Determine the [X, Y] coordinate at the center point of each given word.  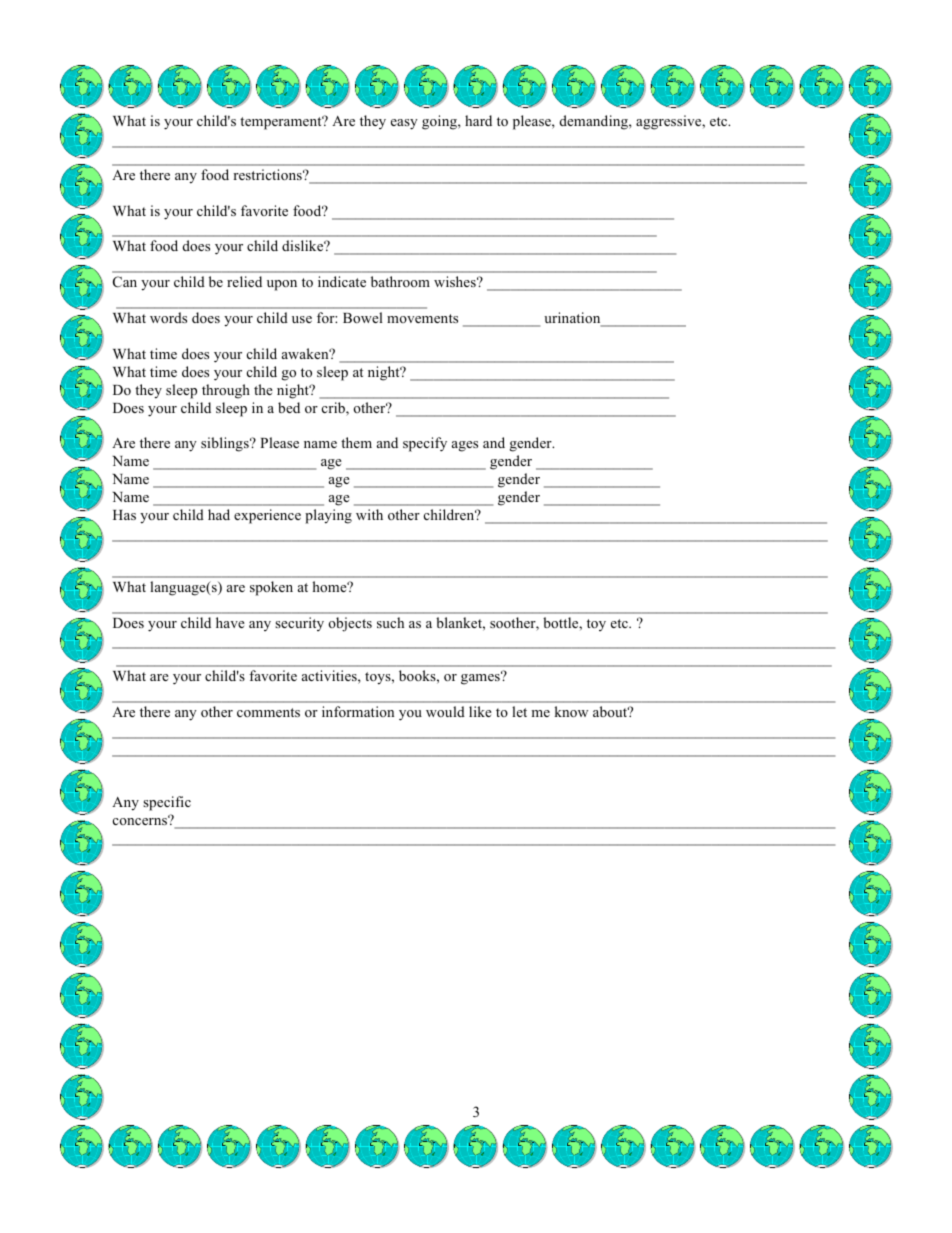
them [356, 442]
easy [404, 124]
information [358, 711]
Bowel [363, 317]
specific [167, 803]
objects [350, 624]
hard [478, 120]
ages [465, 446]
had [219, 514]
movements [422, 318]
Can [125, 282]
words [168, 317]
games [481, 678]
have [230, 622]
